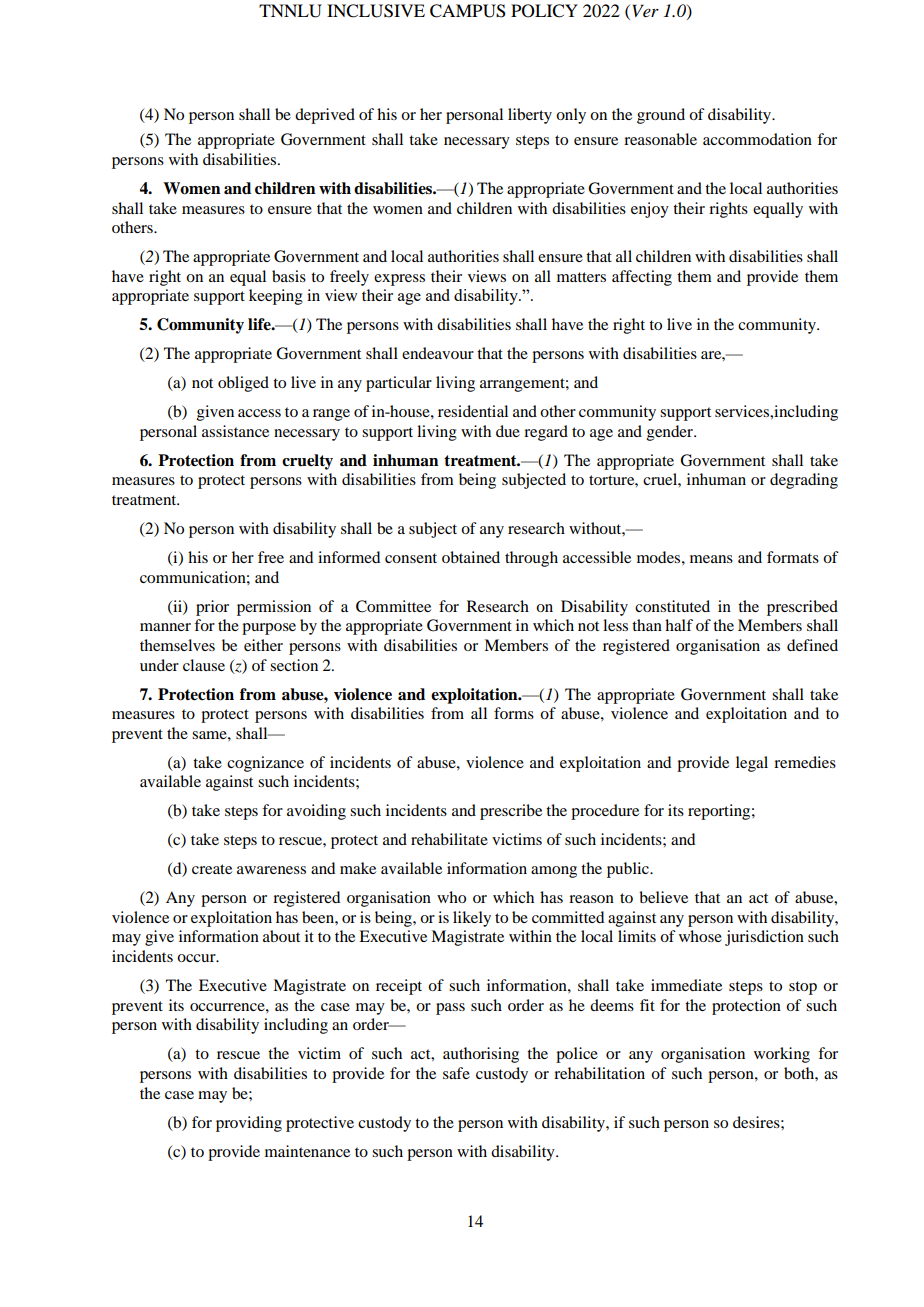 Image resolution: width=924 pixels, height=1307 pixels. What do you see at coordinates (249, 1124) in the page?
I see `providing` at bounding box center [249, 1124].
